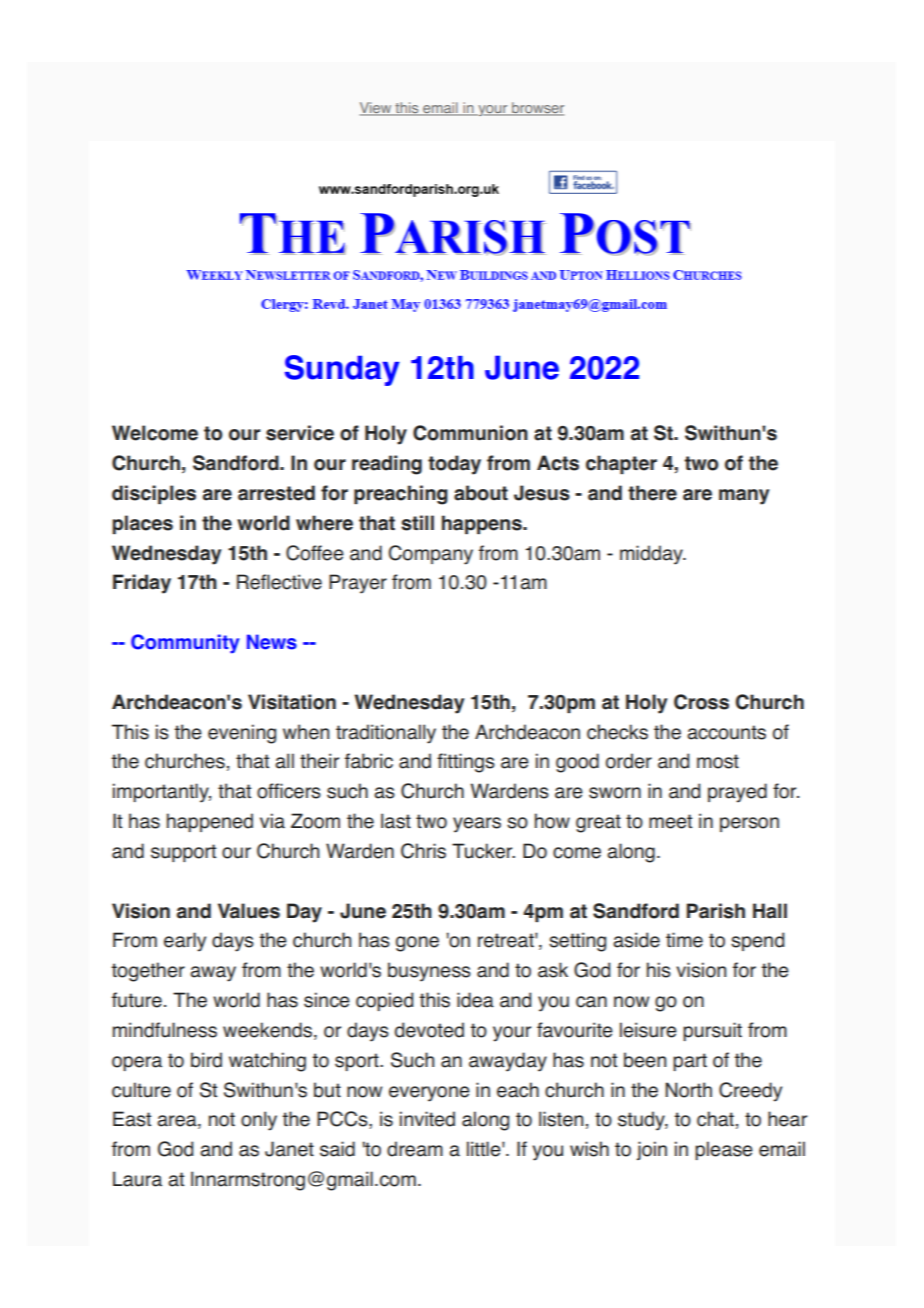 Image resolution: width=924 pixels, height=1308 pixels. I want to click on chapter, so click(621, 464).
